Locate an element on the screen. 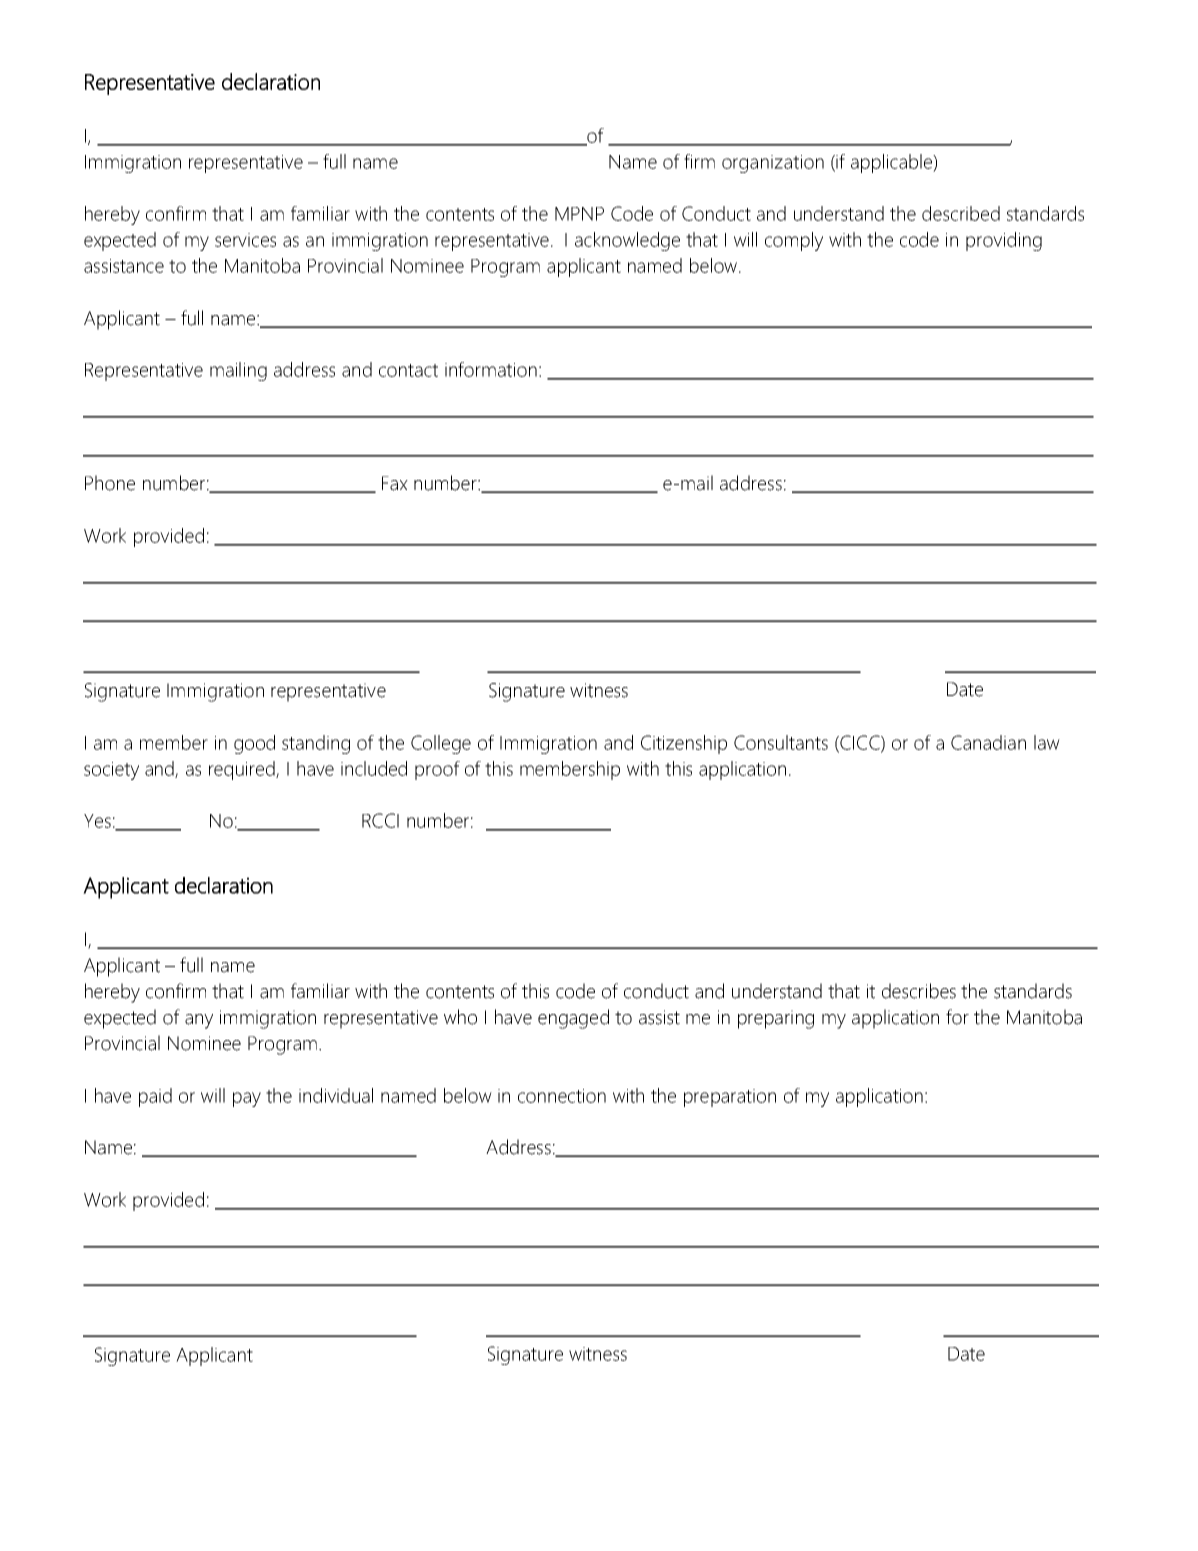 The width and height of the screenshot is (1198, 1551). services is located at coordinates (245, 240).
